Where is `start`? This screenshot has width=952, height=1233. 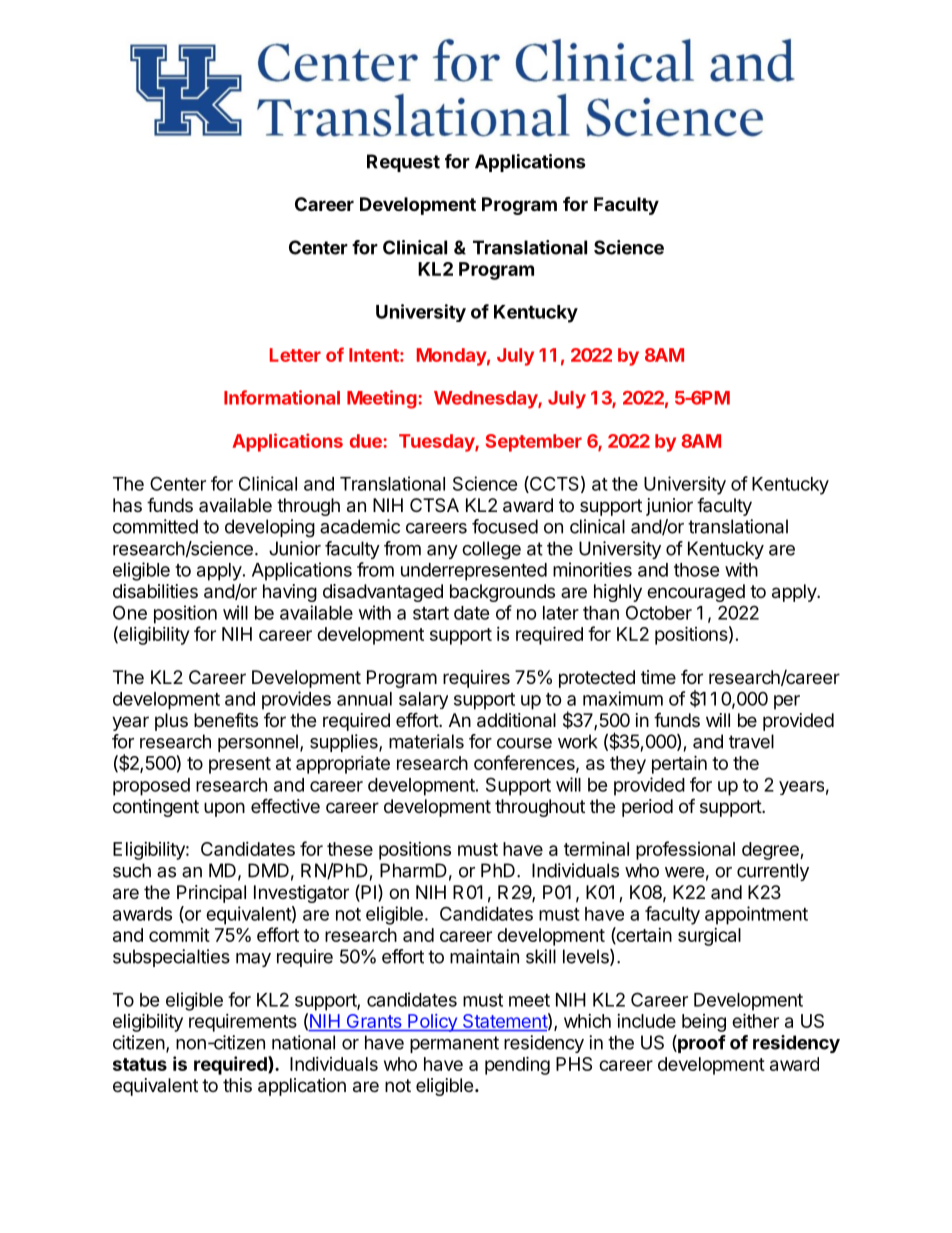 start is located at coordinates (431, 613).
